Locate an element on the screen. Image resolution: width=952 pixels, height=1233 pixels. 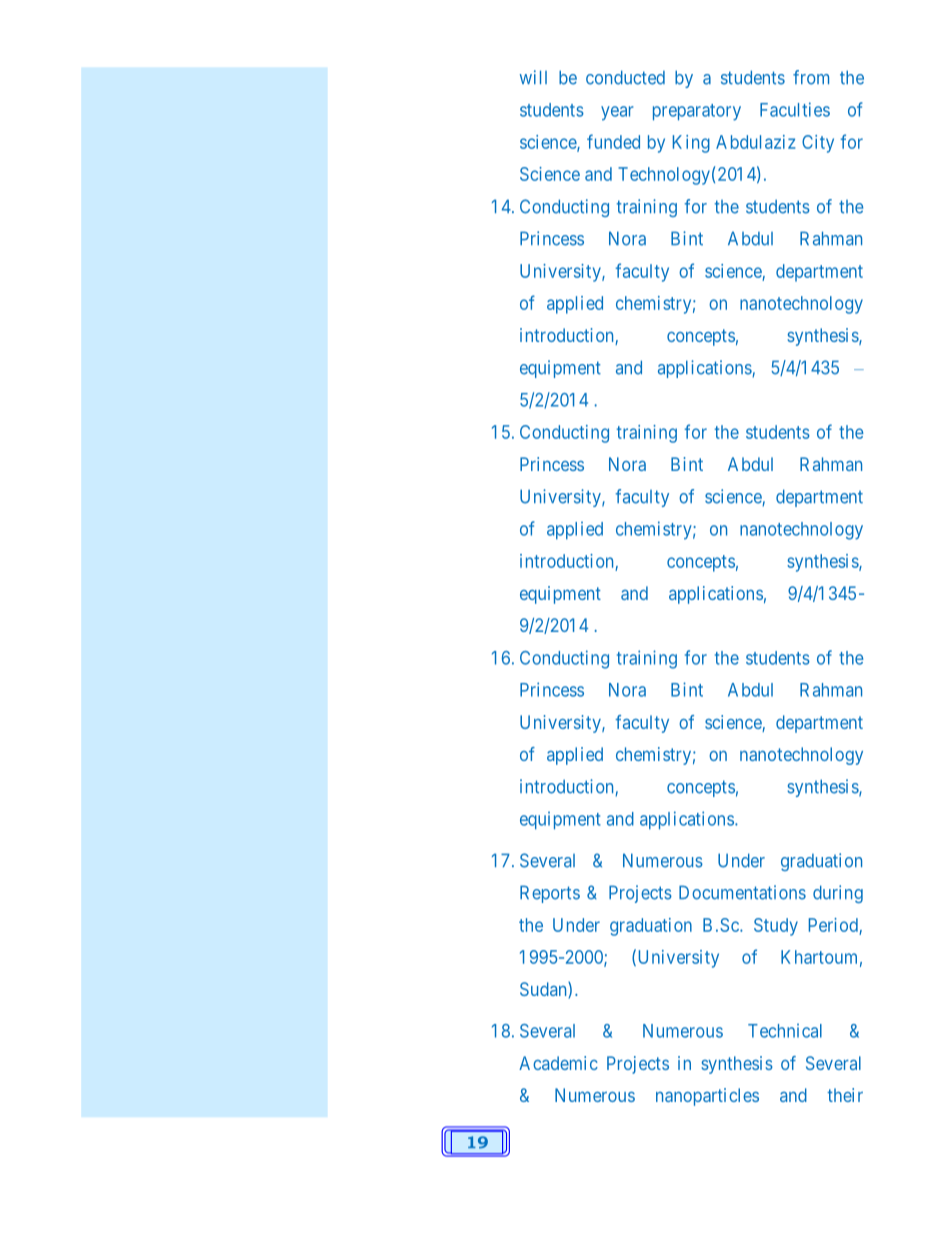
Faculties is located at coordinates (795, 109).
